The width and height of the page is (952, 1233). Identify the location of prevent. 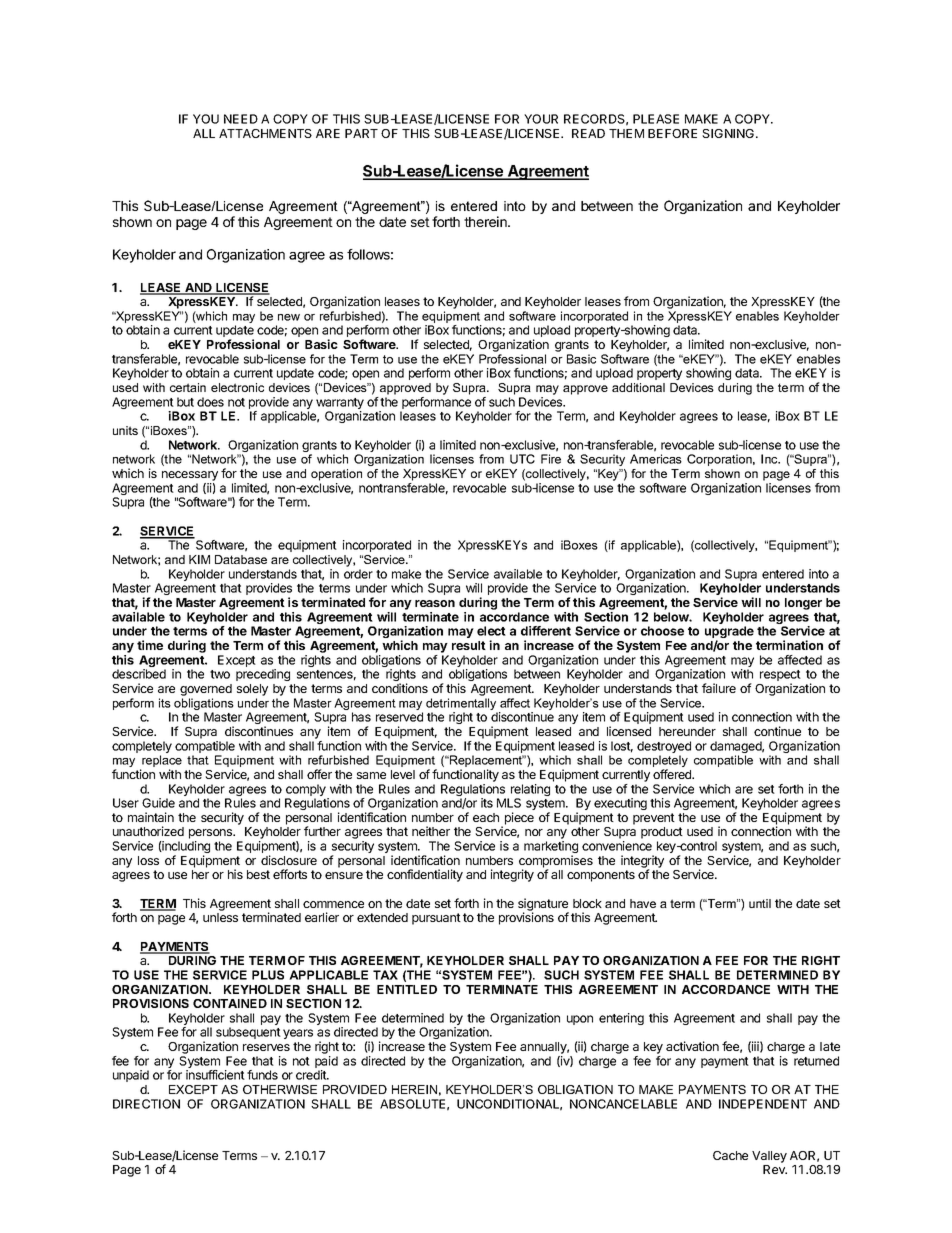
(654, 819).
